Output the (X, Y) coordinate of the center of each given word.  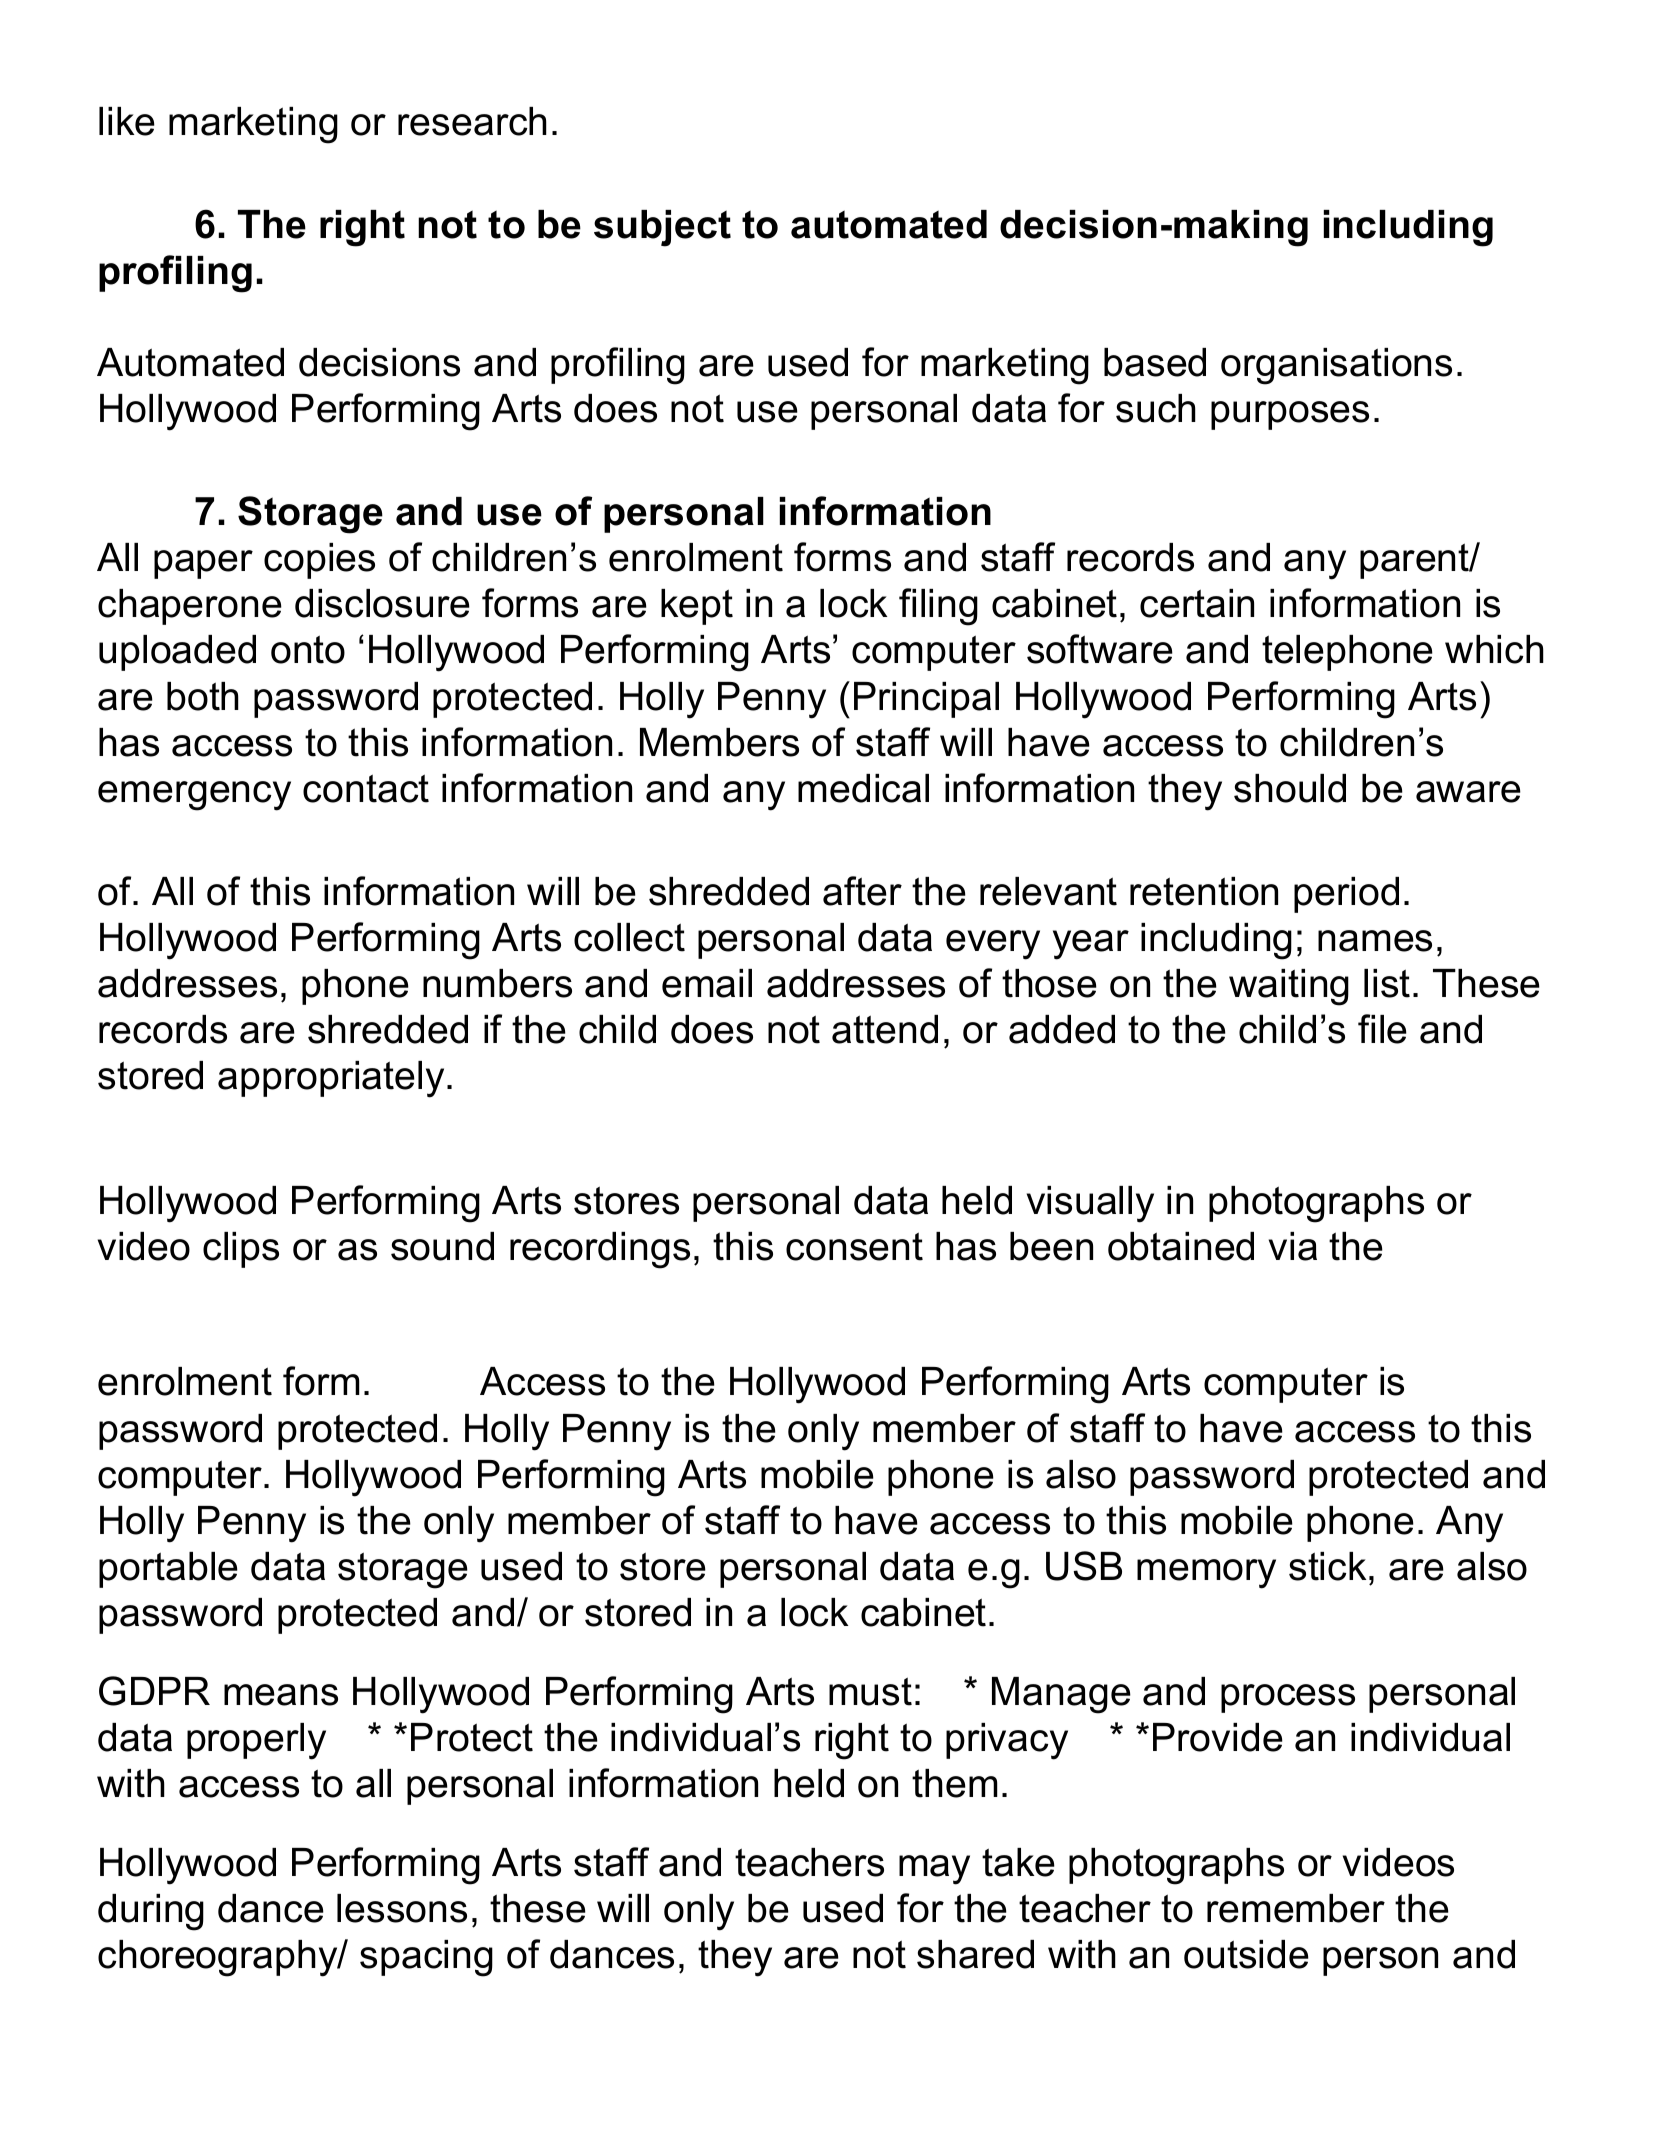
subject (662, 228)
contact (366, 788)
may (934, 1870)
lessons (402, 1908)
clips (241, 1250)
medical (863, 788)
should (1290, 788)
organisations (1336, 366)
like (127, 121)
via (1293, 1246)
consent (854, 1246)
